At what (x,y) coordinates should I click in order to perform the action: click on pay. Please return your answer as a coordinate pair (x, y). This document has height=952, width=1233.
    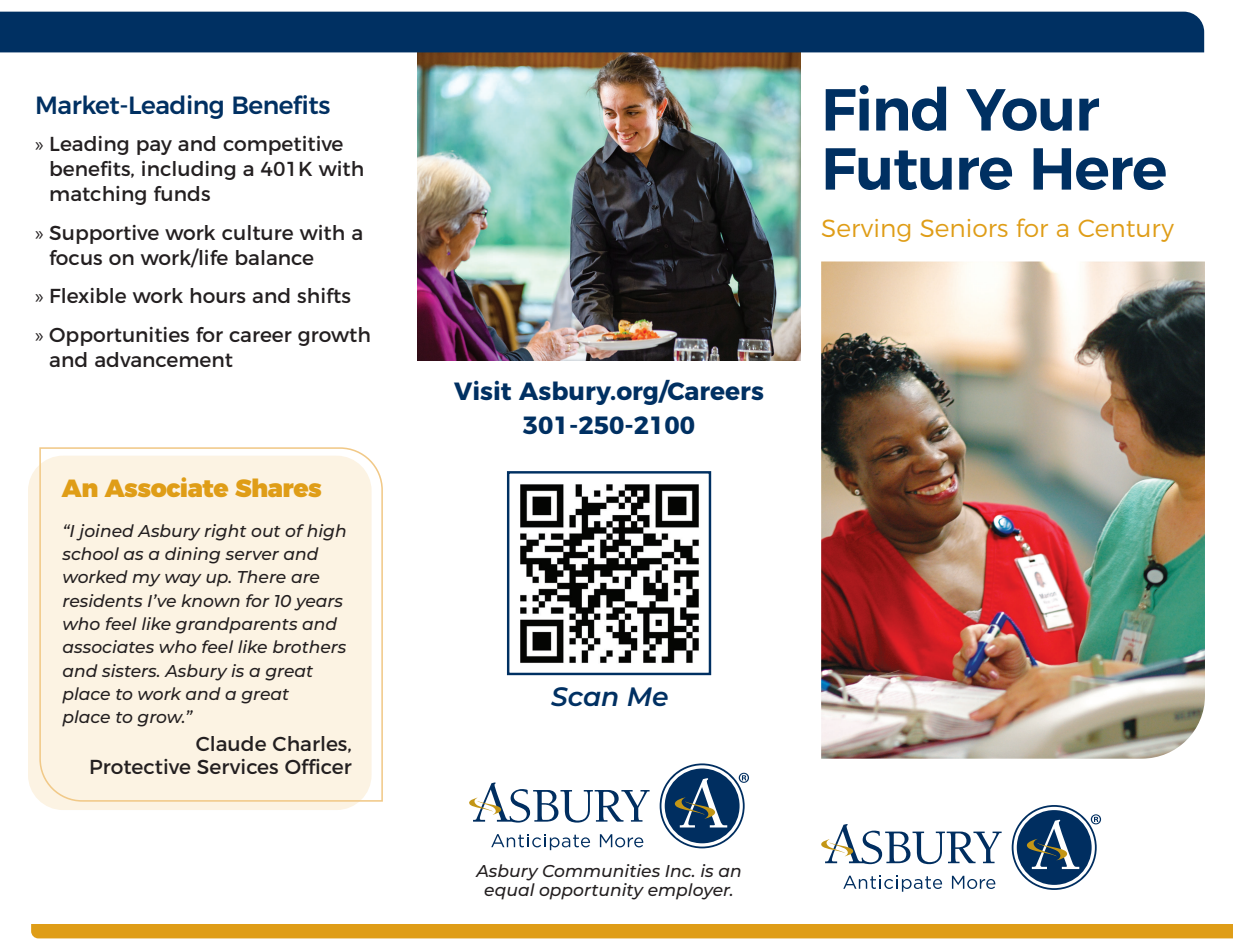
    Looking at the image, I should click on (154, 147).
